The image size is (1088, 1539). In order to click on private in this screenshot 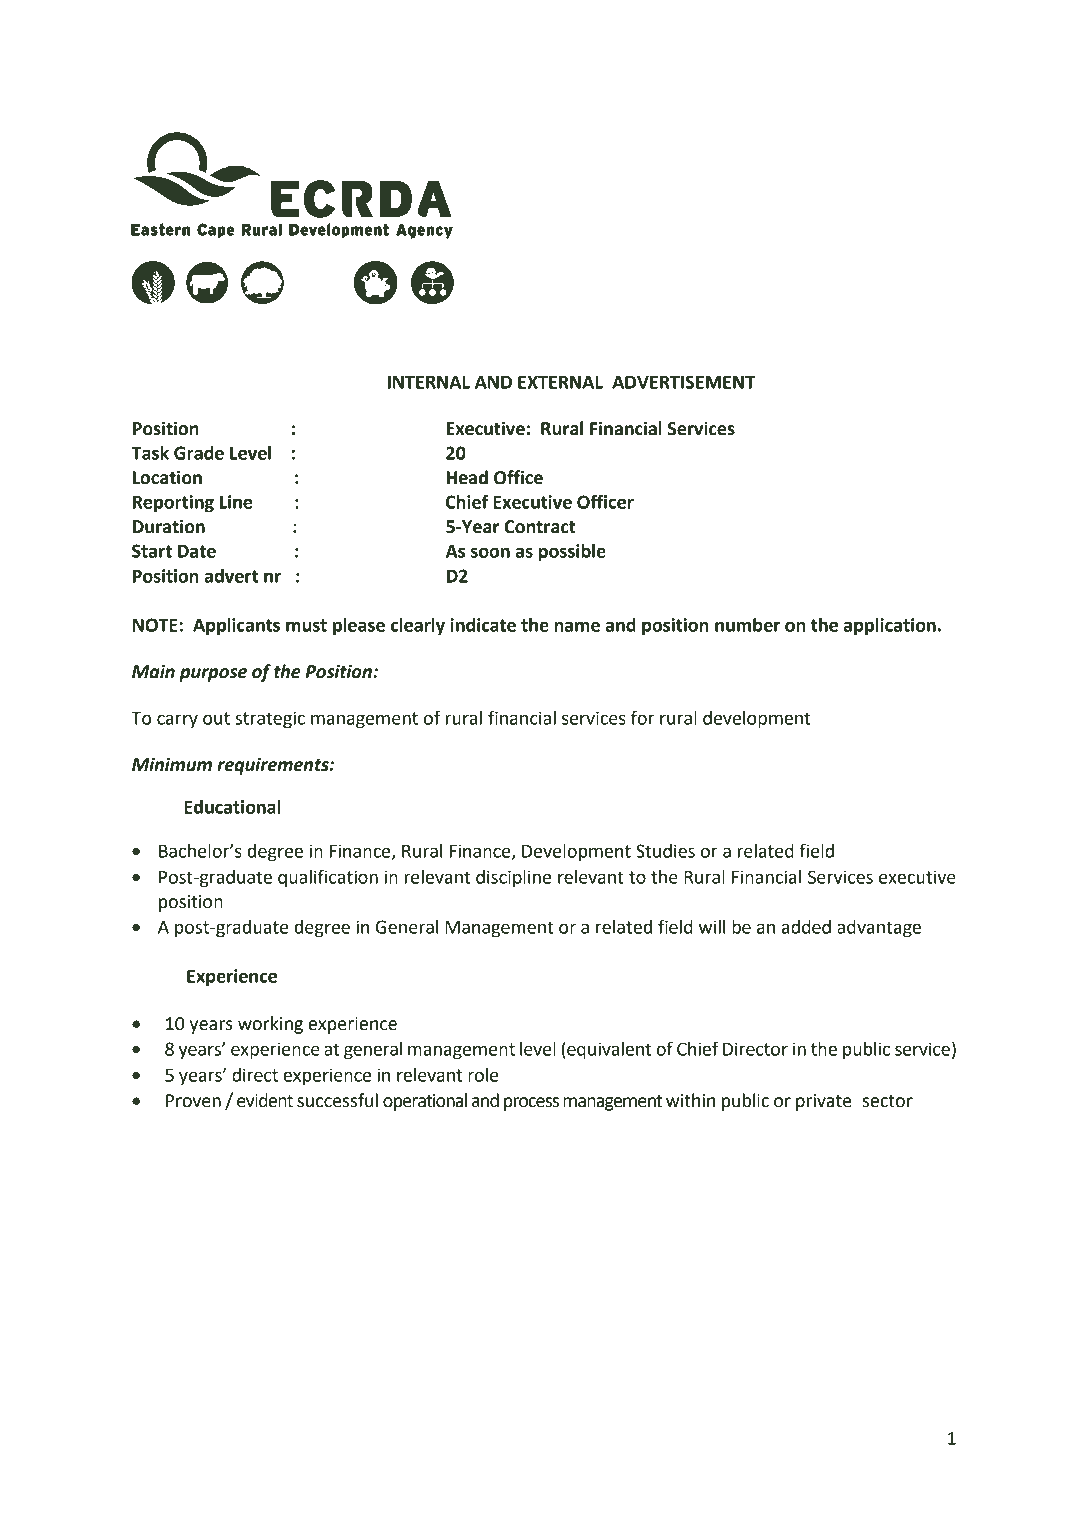, I will do `click(824, 1102)`.
